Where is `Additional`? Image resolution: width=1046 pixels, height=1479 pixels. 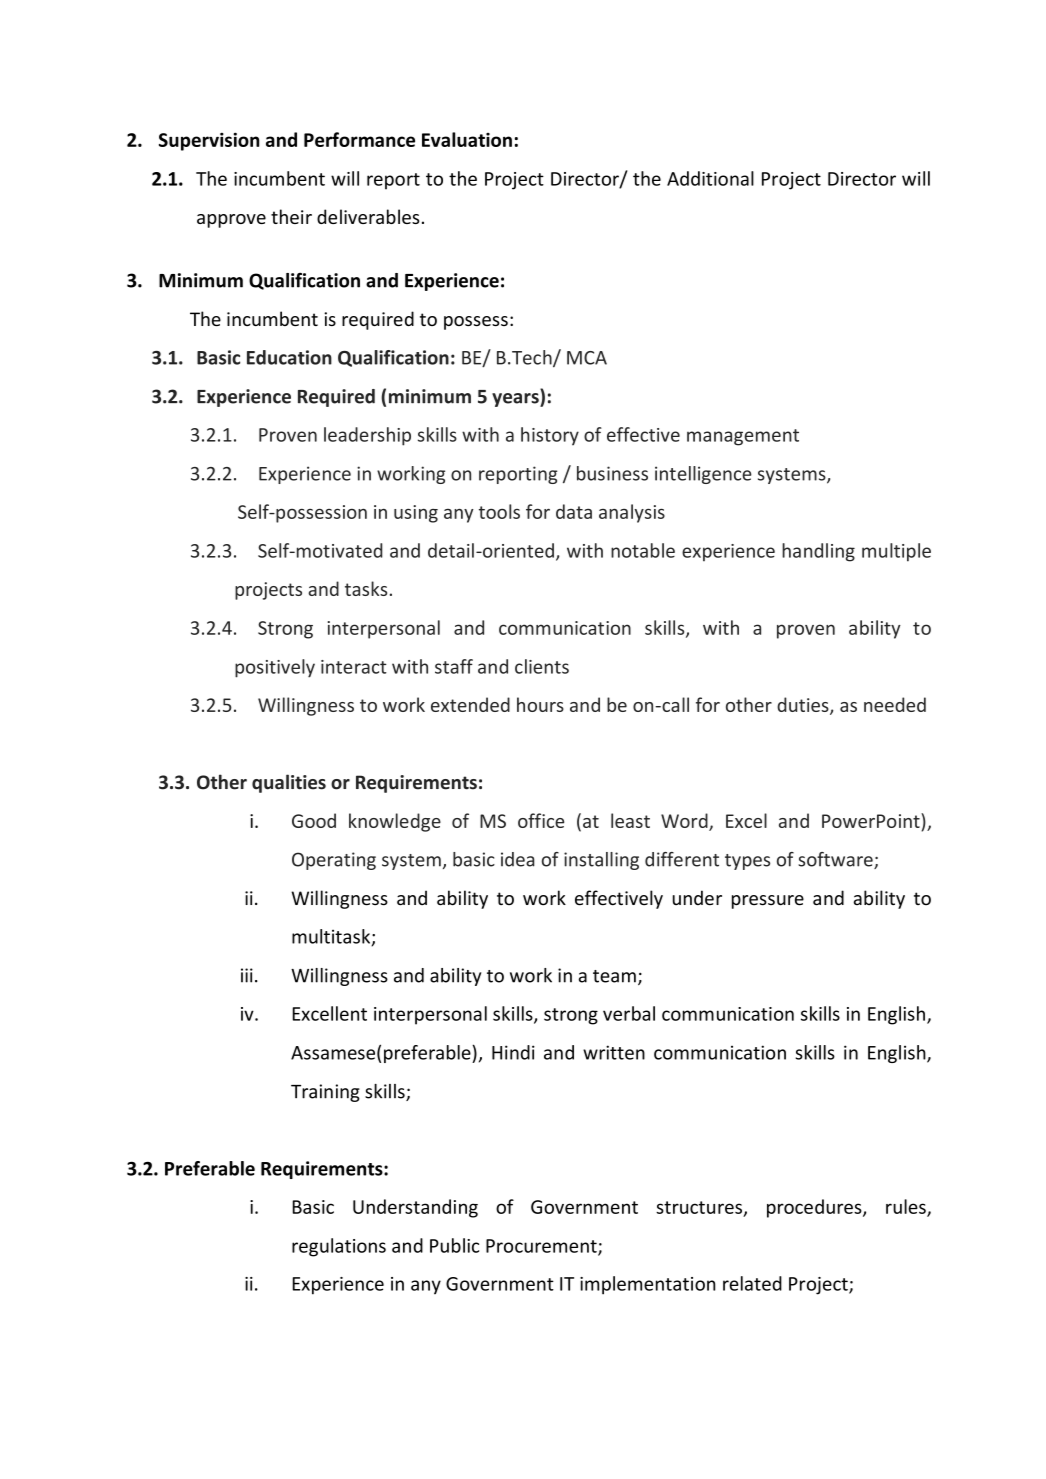
Additional is located at coordinates (710, 178).
